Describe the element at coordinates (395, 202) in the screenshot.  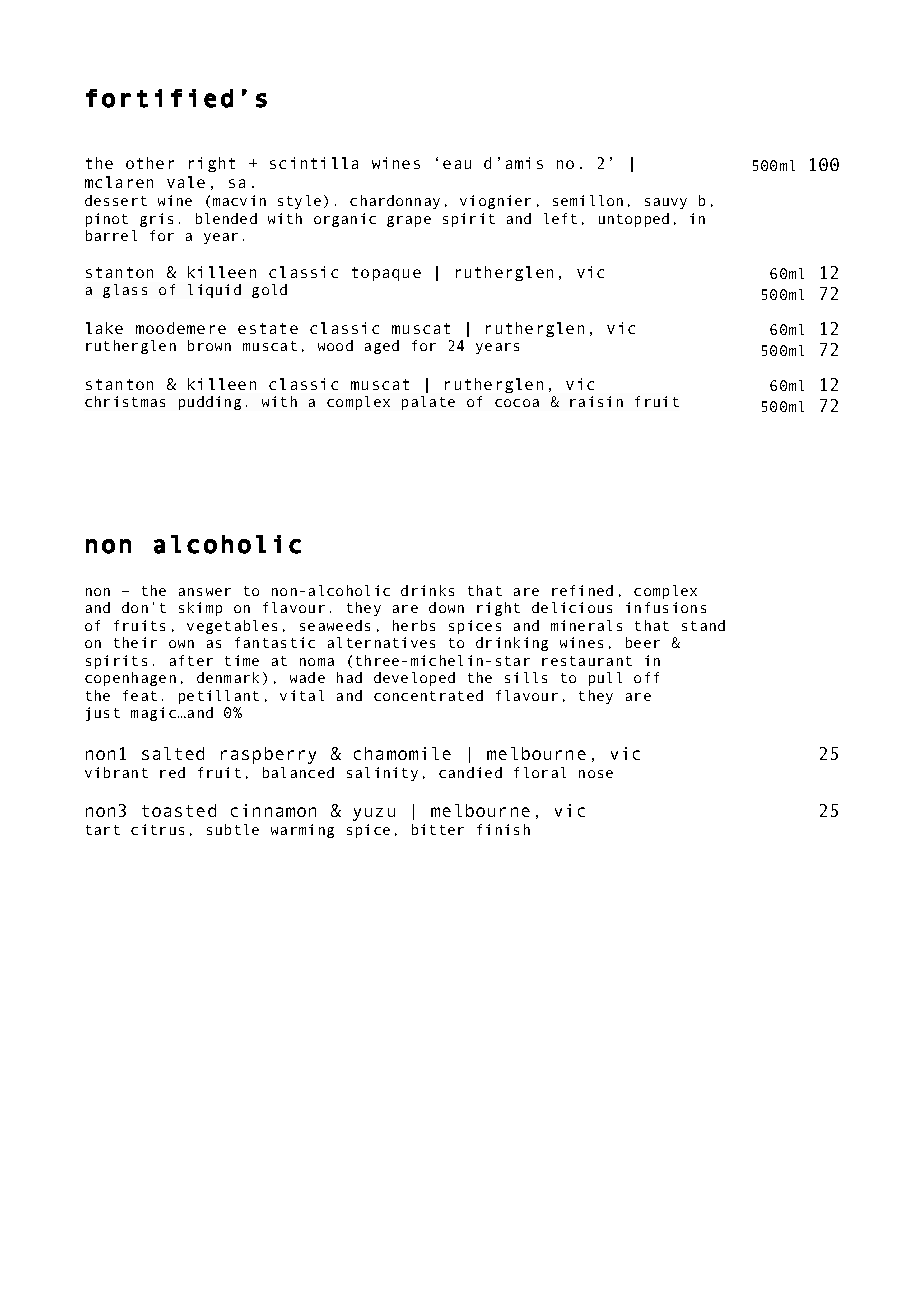
I see `chardonnay` at that location.
